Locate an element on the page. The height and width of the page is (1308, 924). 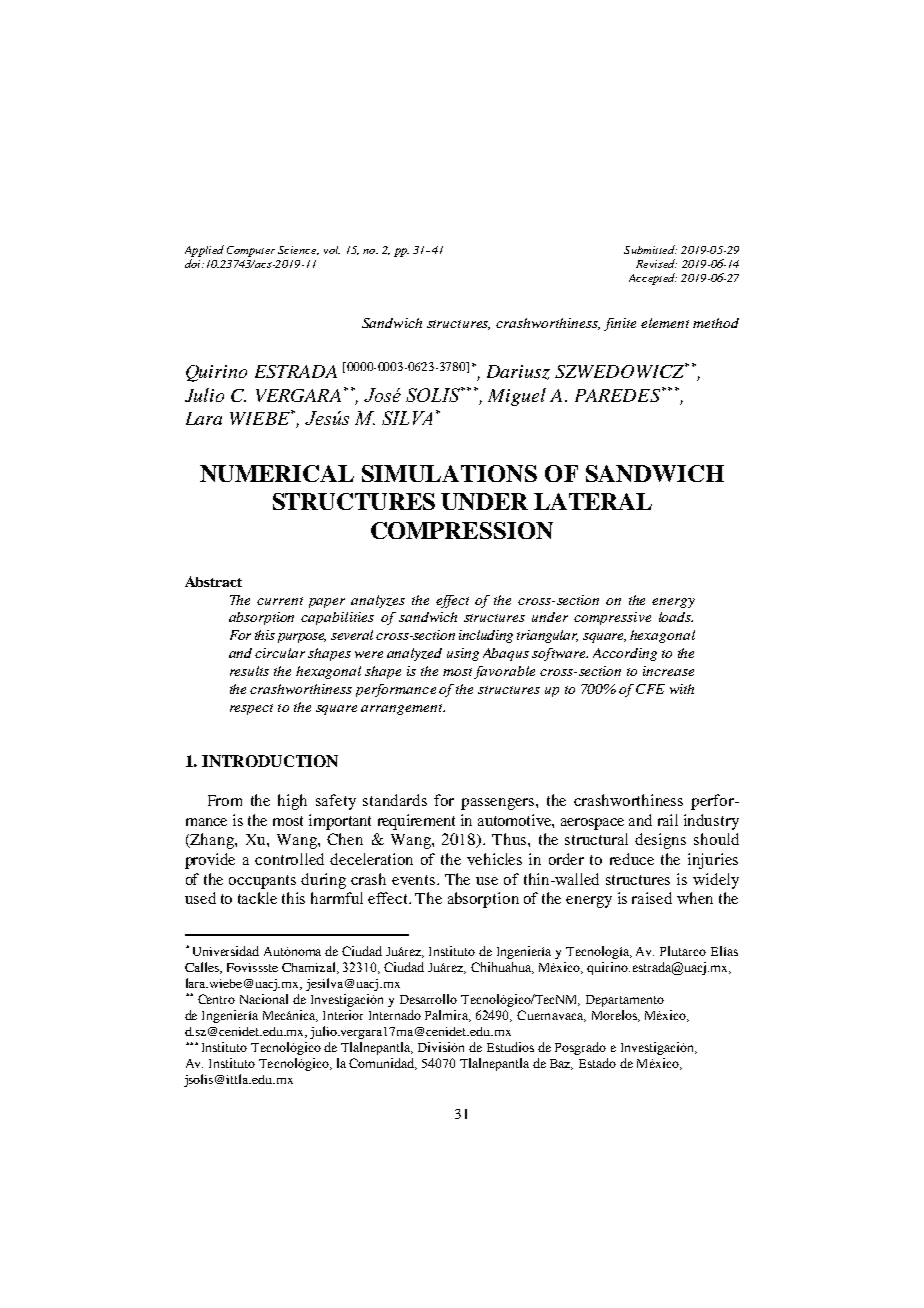
circular is located at coordinates (280, 653).
